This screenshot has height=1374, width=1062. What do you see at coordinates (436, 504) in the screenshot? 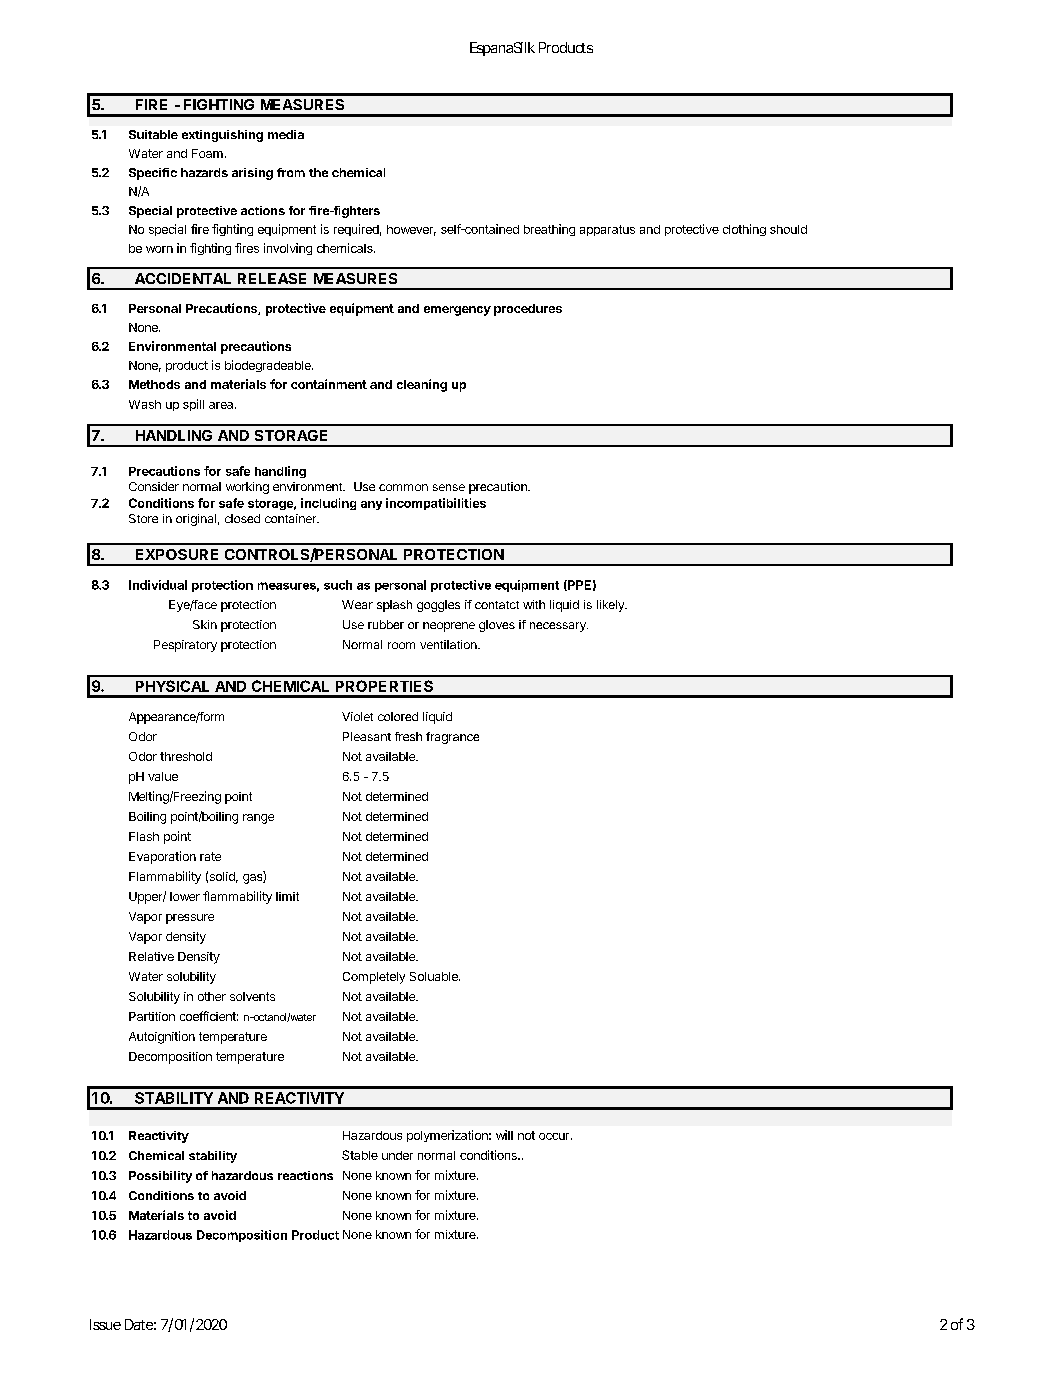
I see `incompatibilities` at bounding box center [436, 504].
